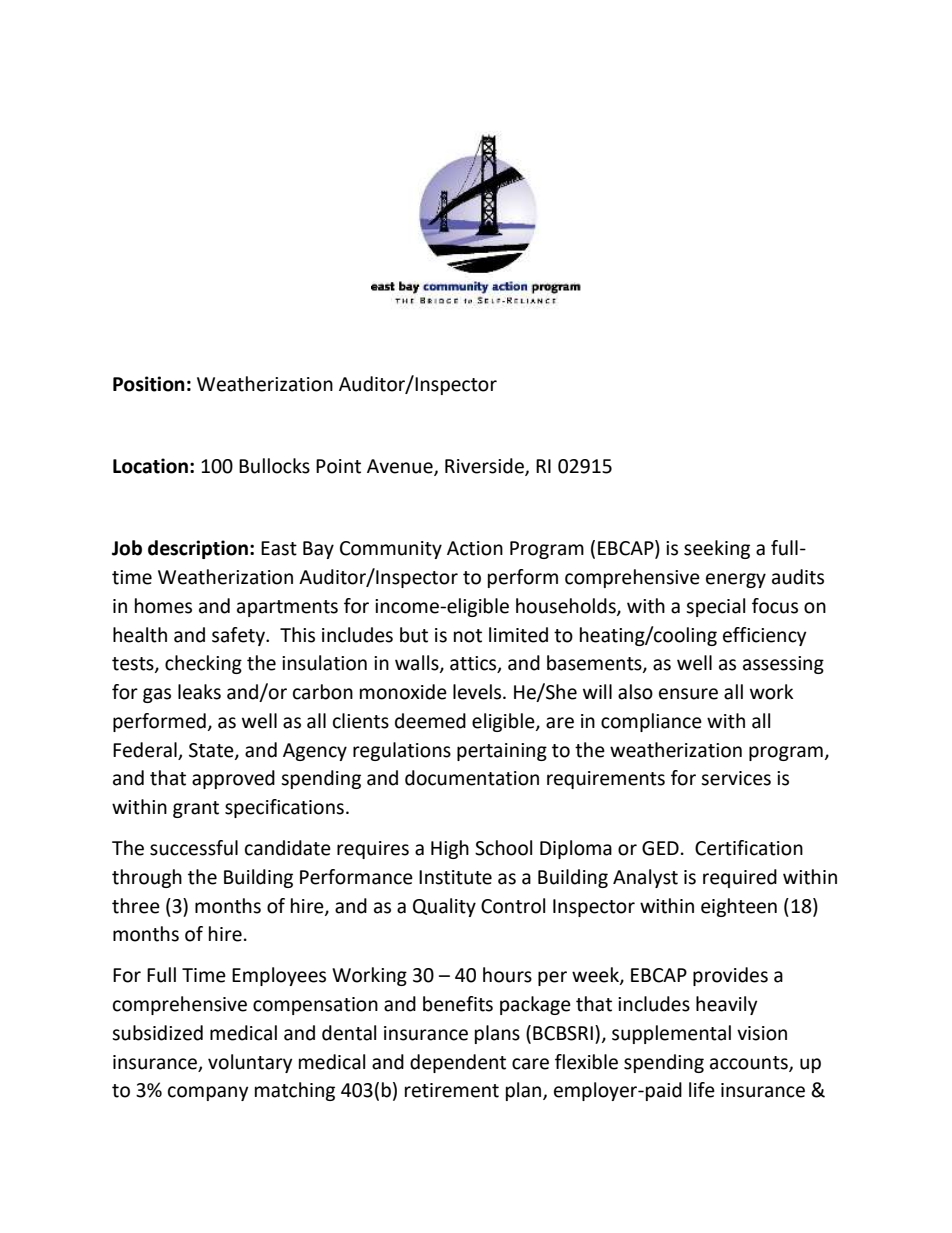 The width and height of the image is (952, 1233). I want to click on not, so click(468, 636).
